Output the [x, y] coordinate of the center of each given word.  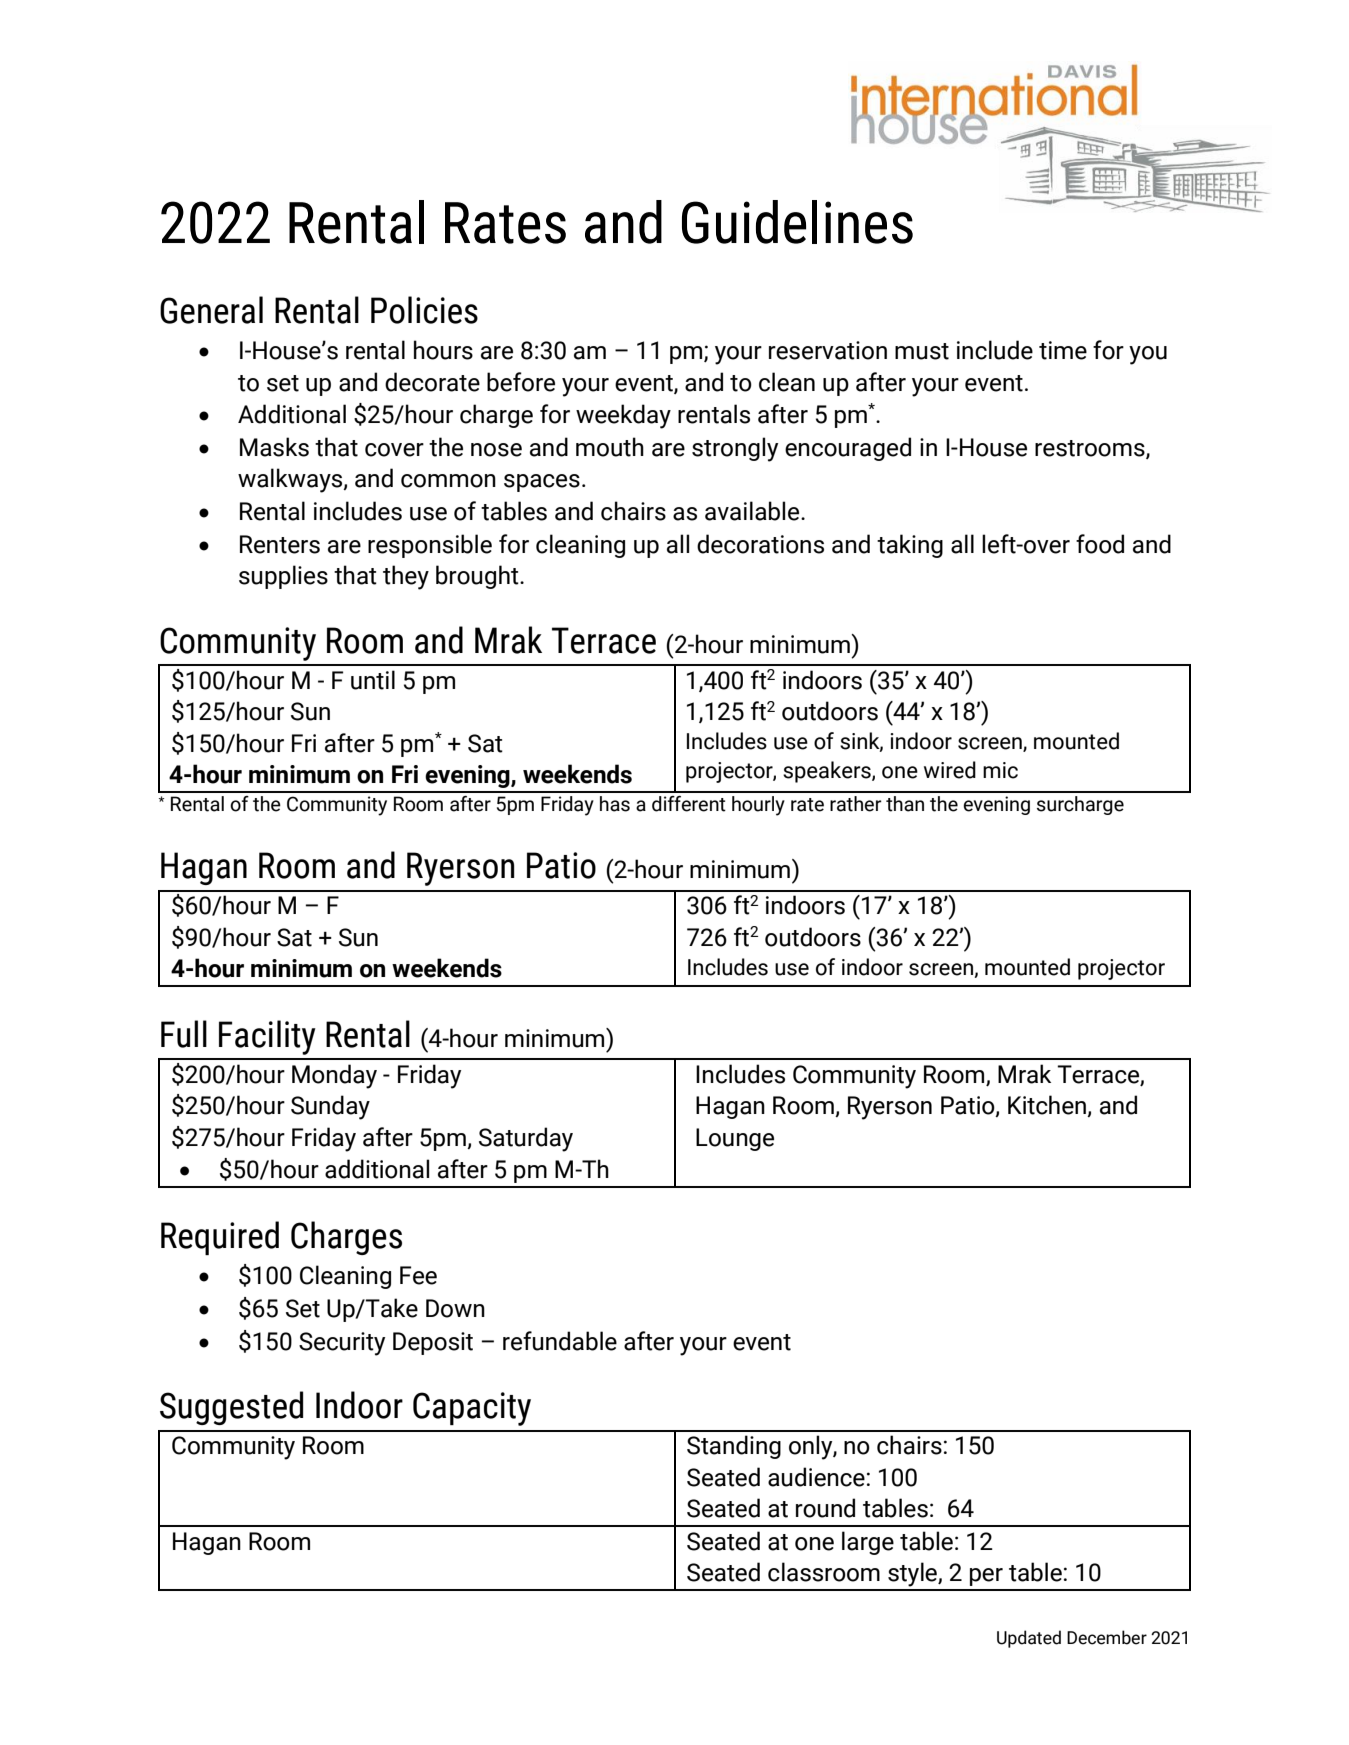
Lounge [735, 1139]
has [615, 804]
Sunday [330, 1107]
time [1063, 350]
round [825, 1508]
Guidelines [797, 222]
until [373, 680]
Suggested [231, 1408]
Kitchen [1048, 1106]
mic [1000, 770]
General [211, 310]
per [986, 1577]
